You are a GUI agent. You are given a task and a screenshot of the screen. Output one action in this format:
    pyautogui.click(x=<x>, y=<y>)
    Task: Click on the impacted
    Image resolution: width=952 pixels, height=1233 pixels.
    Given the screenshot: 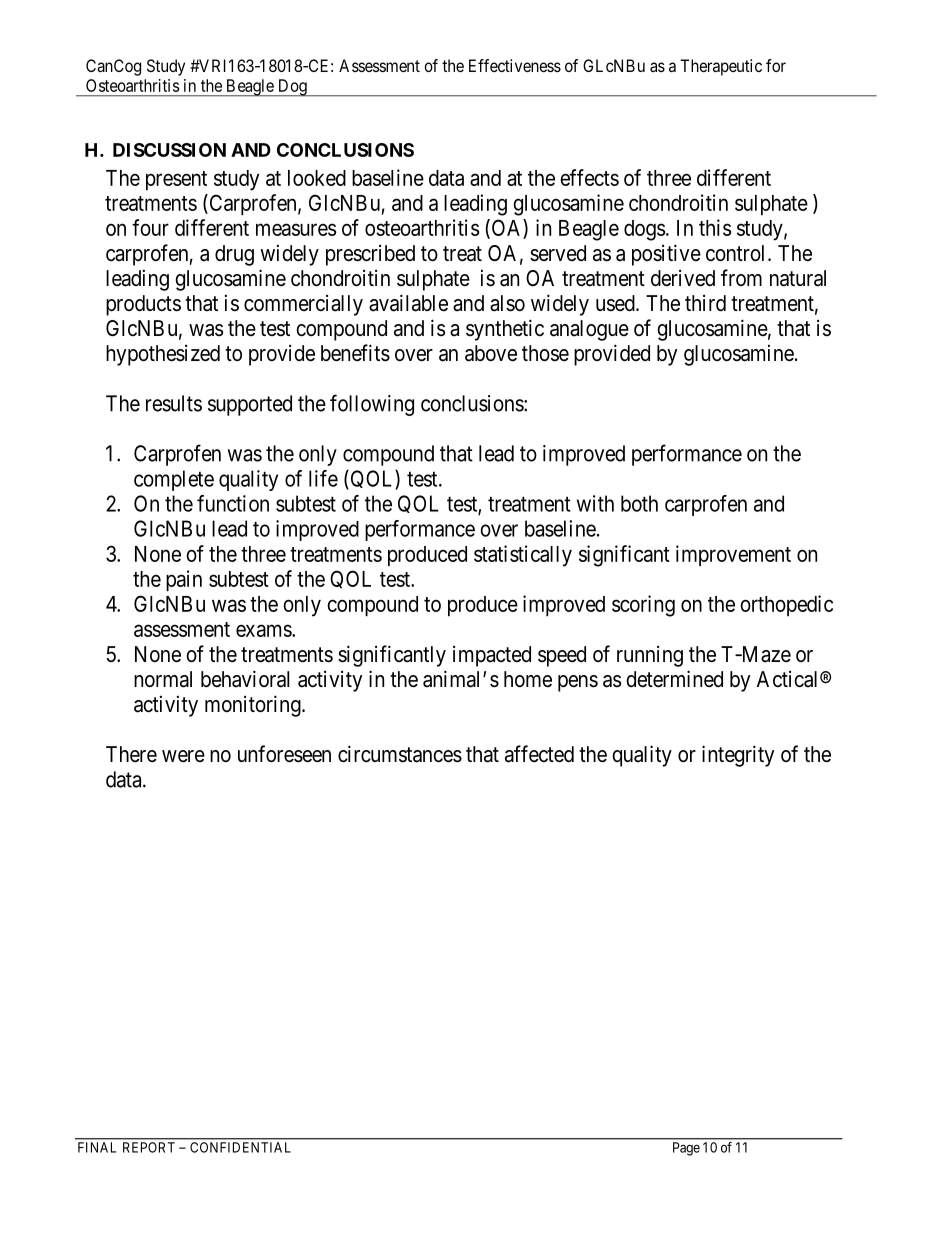 What is the action you would take?
    pyautogui.click(x=492, y=656)
